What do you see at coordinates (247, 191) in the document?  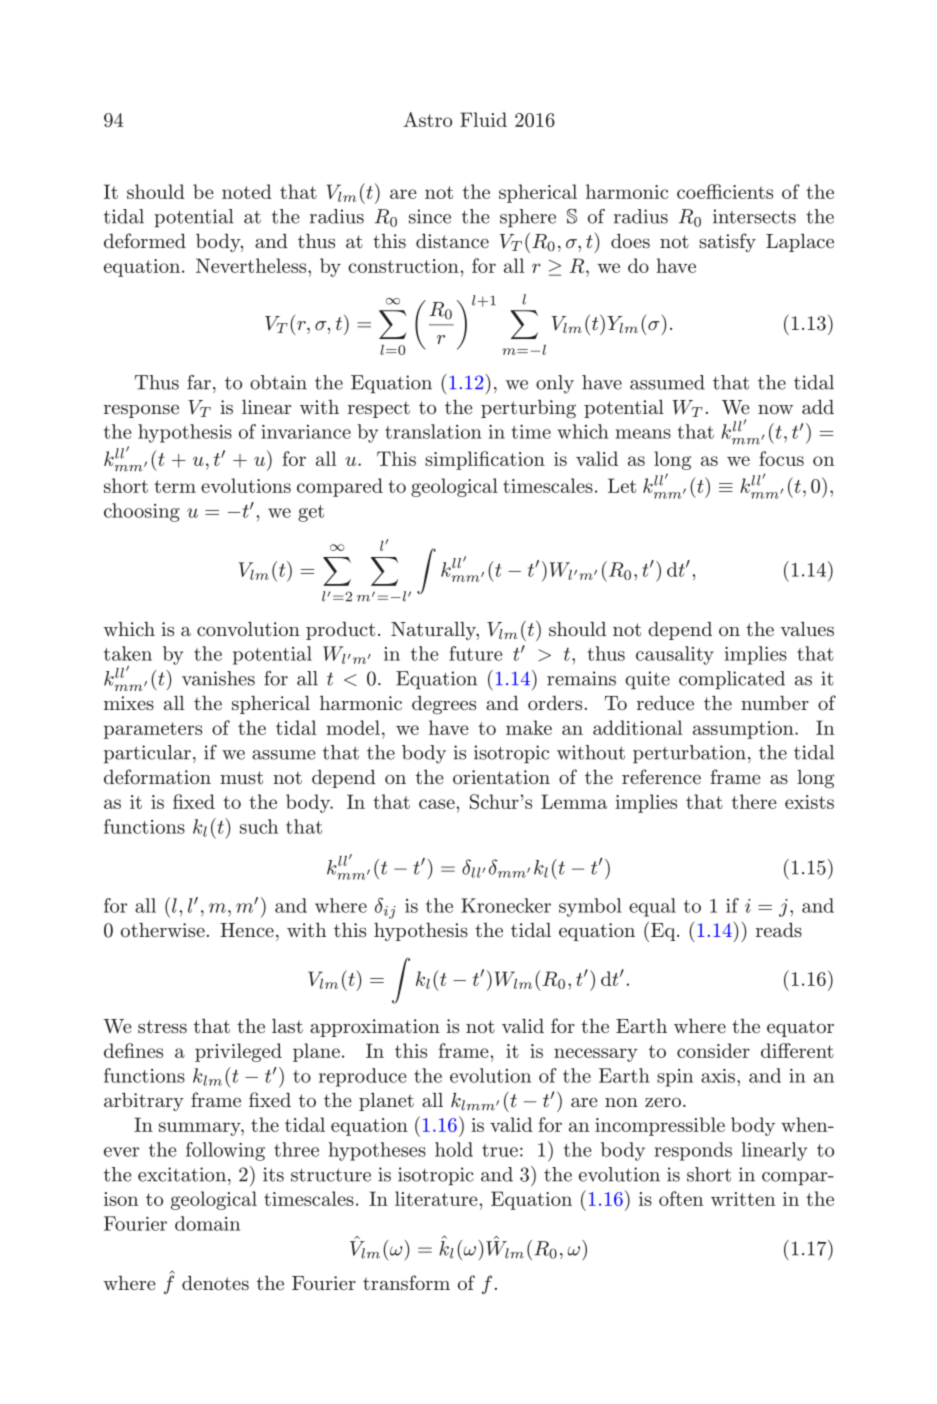 I see `noted` at bounding box center [247, 191].
